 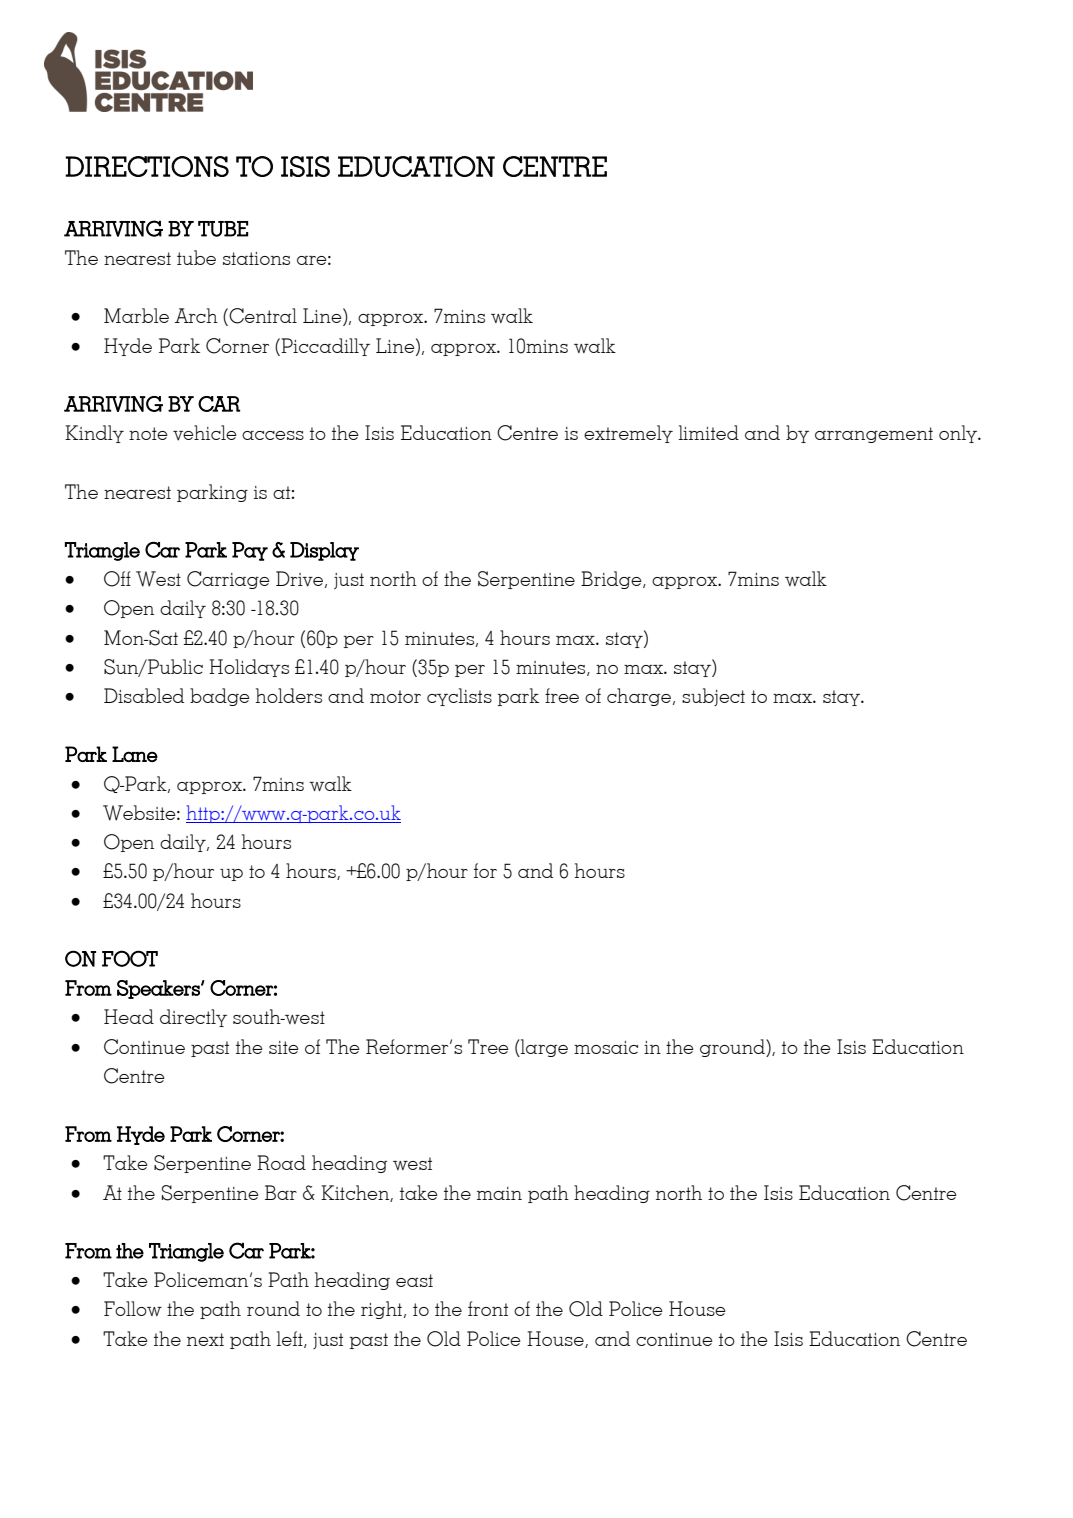 What do you see at coordinates (135, 754) in the screenshot?
I see `Lane` at bounding box center [135, 754].
